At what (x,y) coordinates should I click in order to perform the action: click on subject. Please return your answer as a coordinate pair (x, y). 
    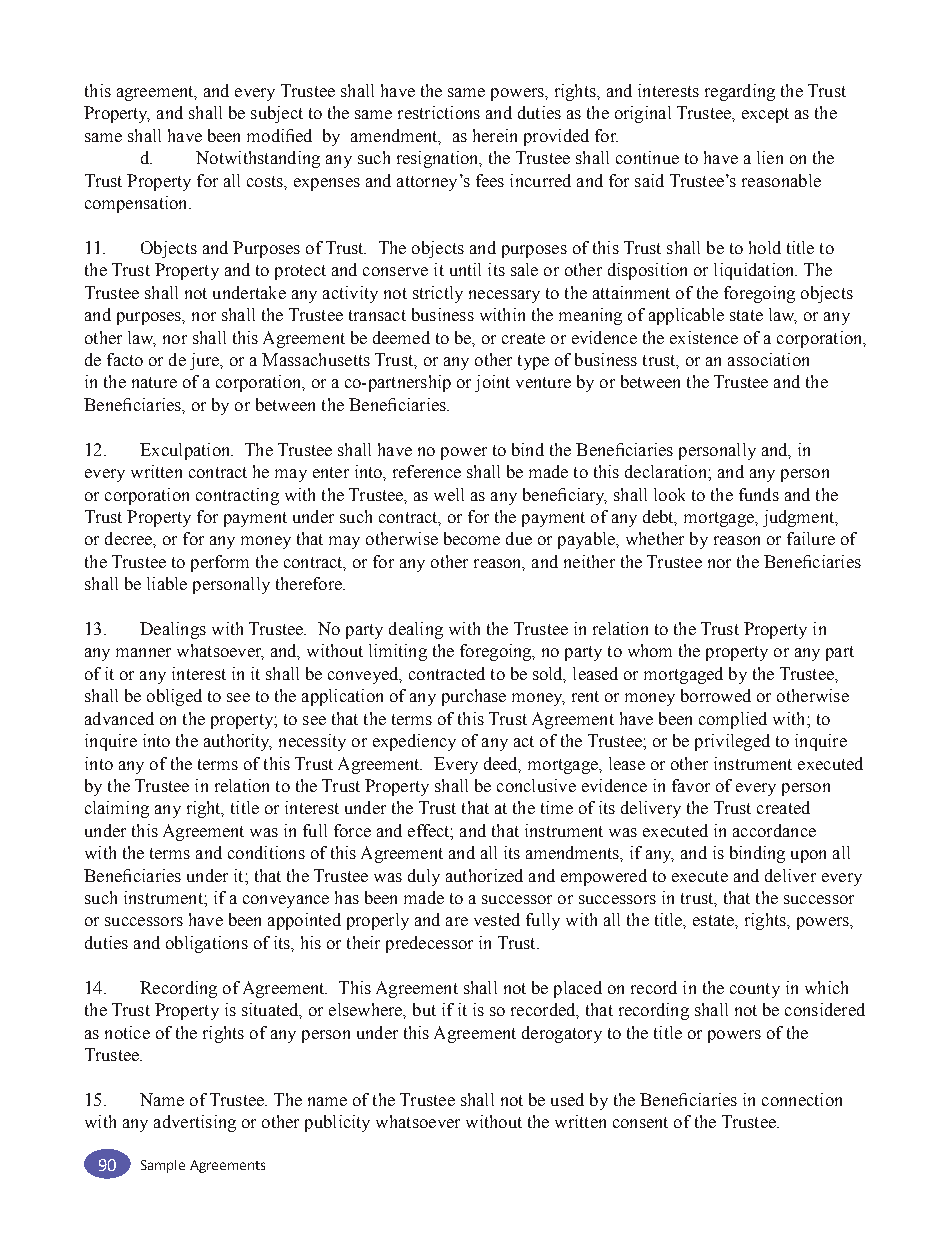
    Looking at the image, I should click on (277, 114).
